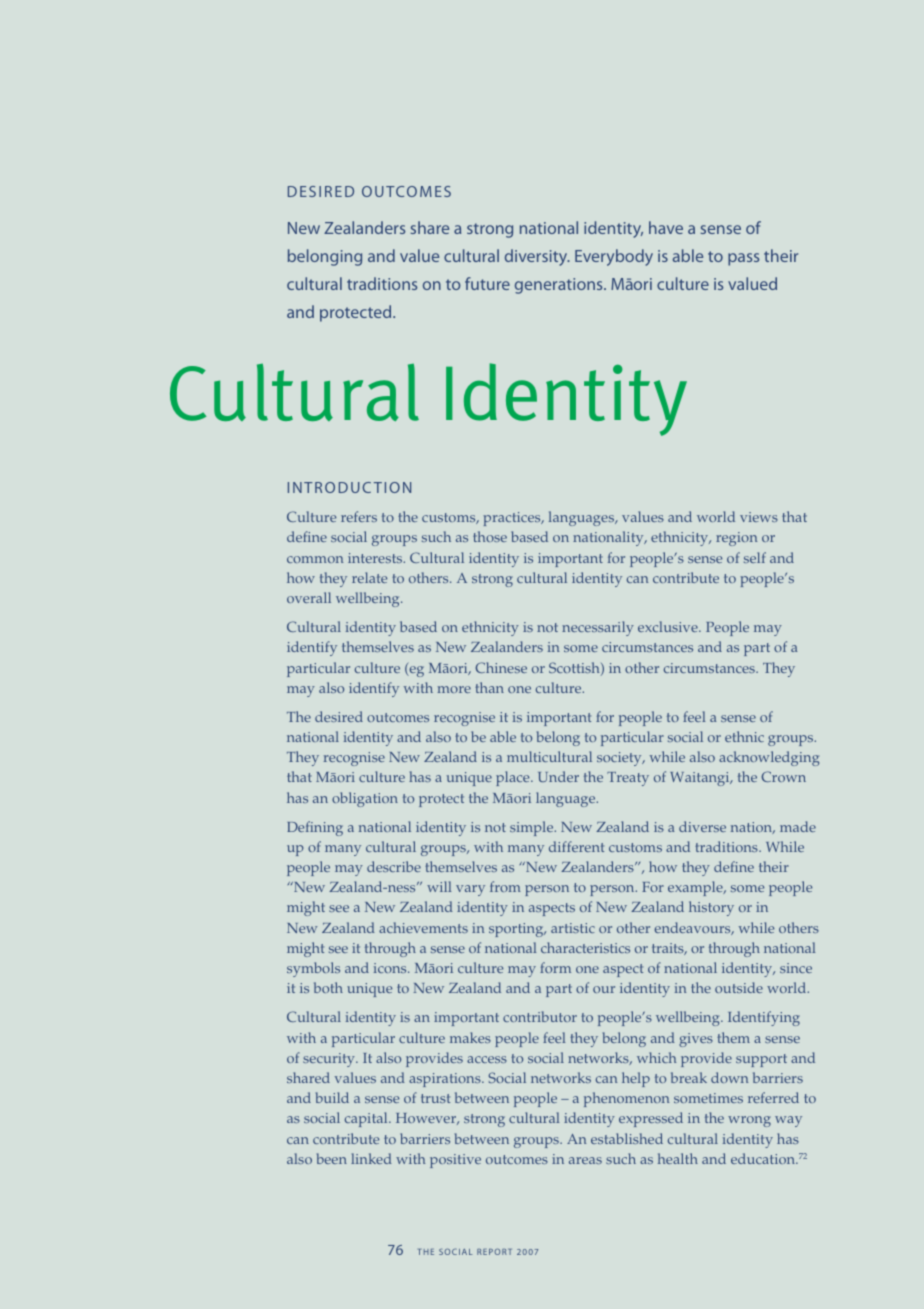  Describe the element at coordinates (585, 1160) in the image. I see `areas` at that location.
